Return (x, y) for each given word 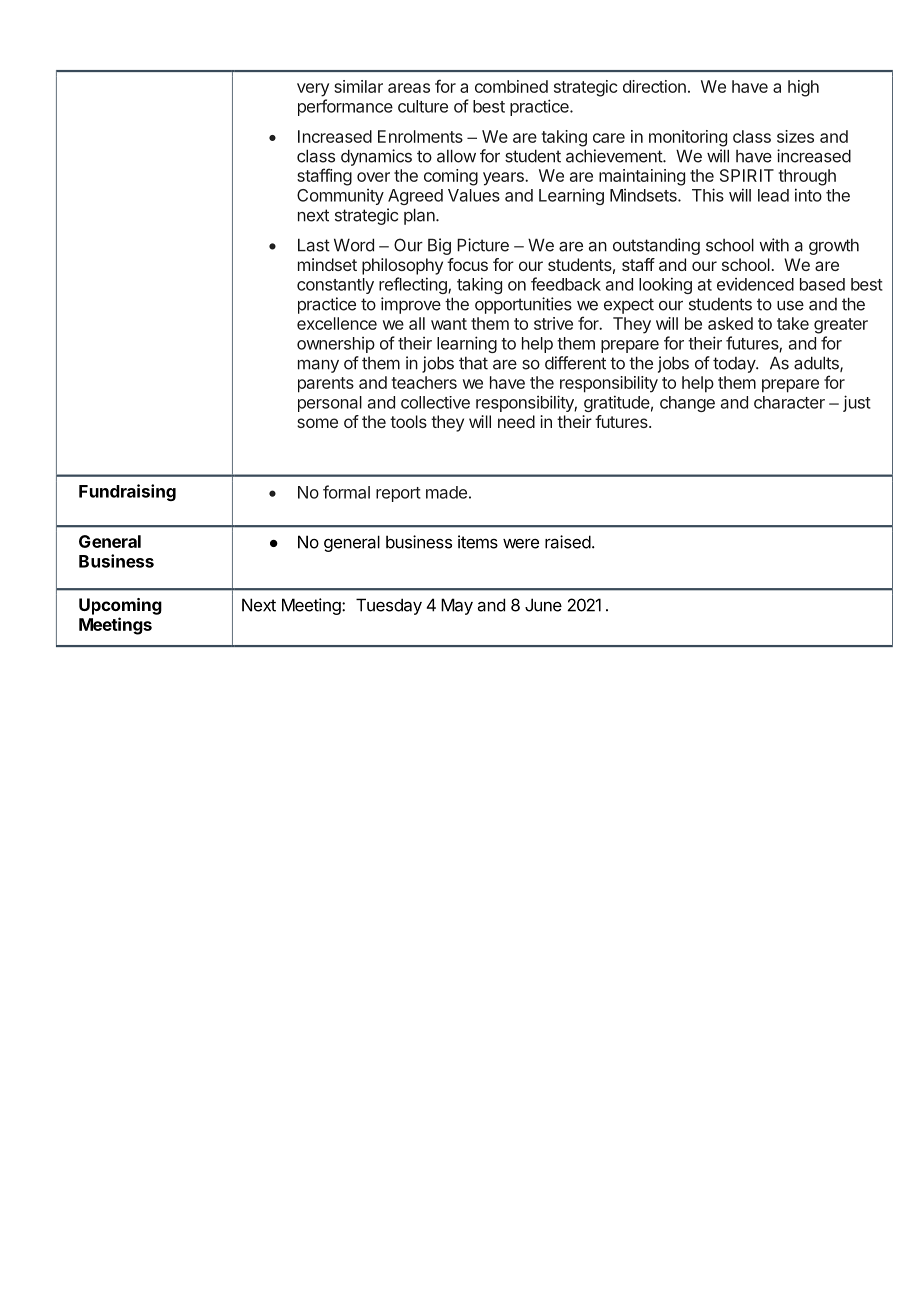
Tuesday (389, 606)
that (473, 363)
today (735, 365)
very (313, 90)
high (803, 88)
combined (511, 86)
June (543, 605)
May (457, 606)
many (318, 366)
